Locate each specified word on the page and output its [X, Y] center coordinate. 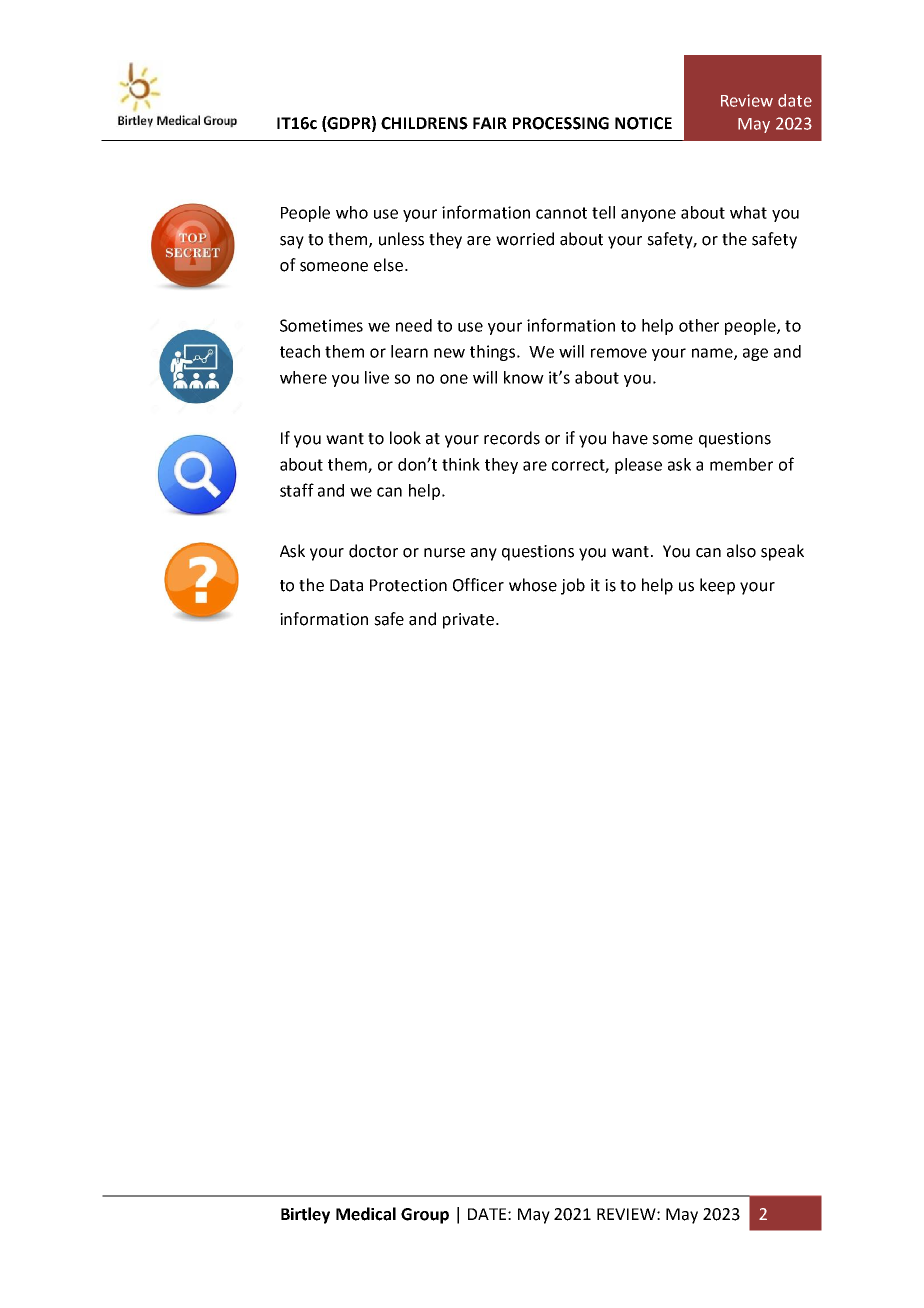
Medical [366, 1214]
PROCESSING [561, 123]
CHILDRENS [424, 123]
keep [717, 586]
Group [425, 1216]
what [748, 212]
